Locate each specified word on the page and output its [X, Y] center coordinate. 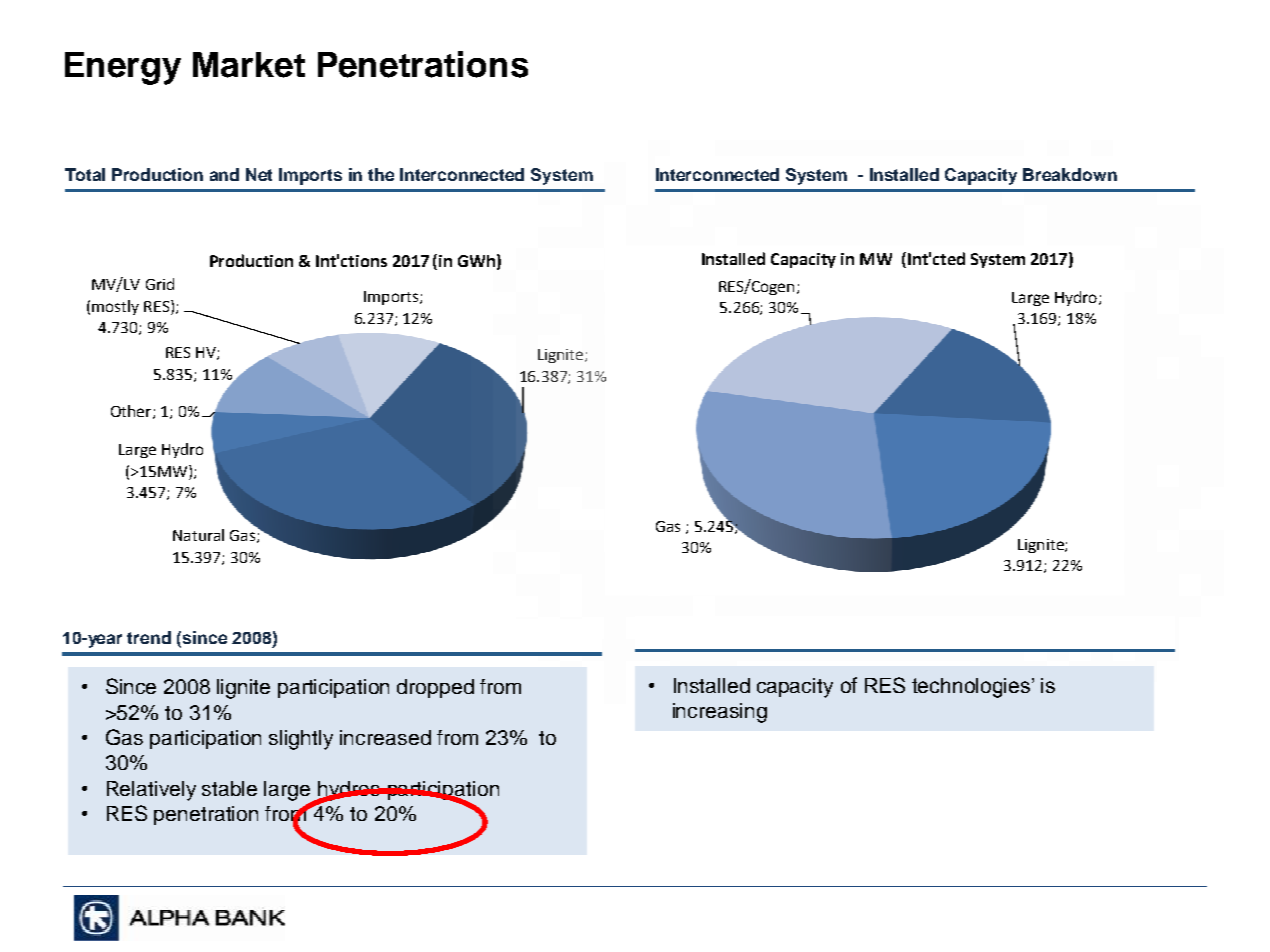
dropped [435, 688]
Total [85, 174]
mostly [115, 307]
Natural [198, 535]
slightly [301, 740]
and [224, 174]
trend [149, 637]
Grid [160, 284]
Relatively [151, 791]
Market [249, 65]
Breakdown [1070, 174]
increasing [720, 713]
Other [132, 412]
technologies [972, 688]
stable [229, 788]
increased [385, 737]
